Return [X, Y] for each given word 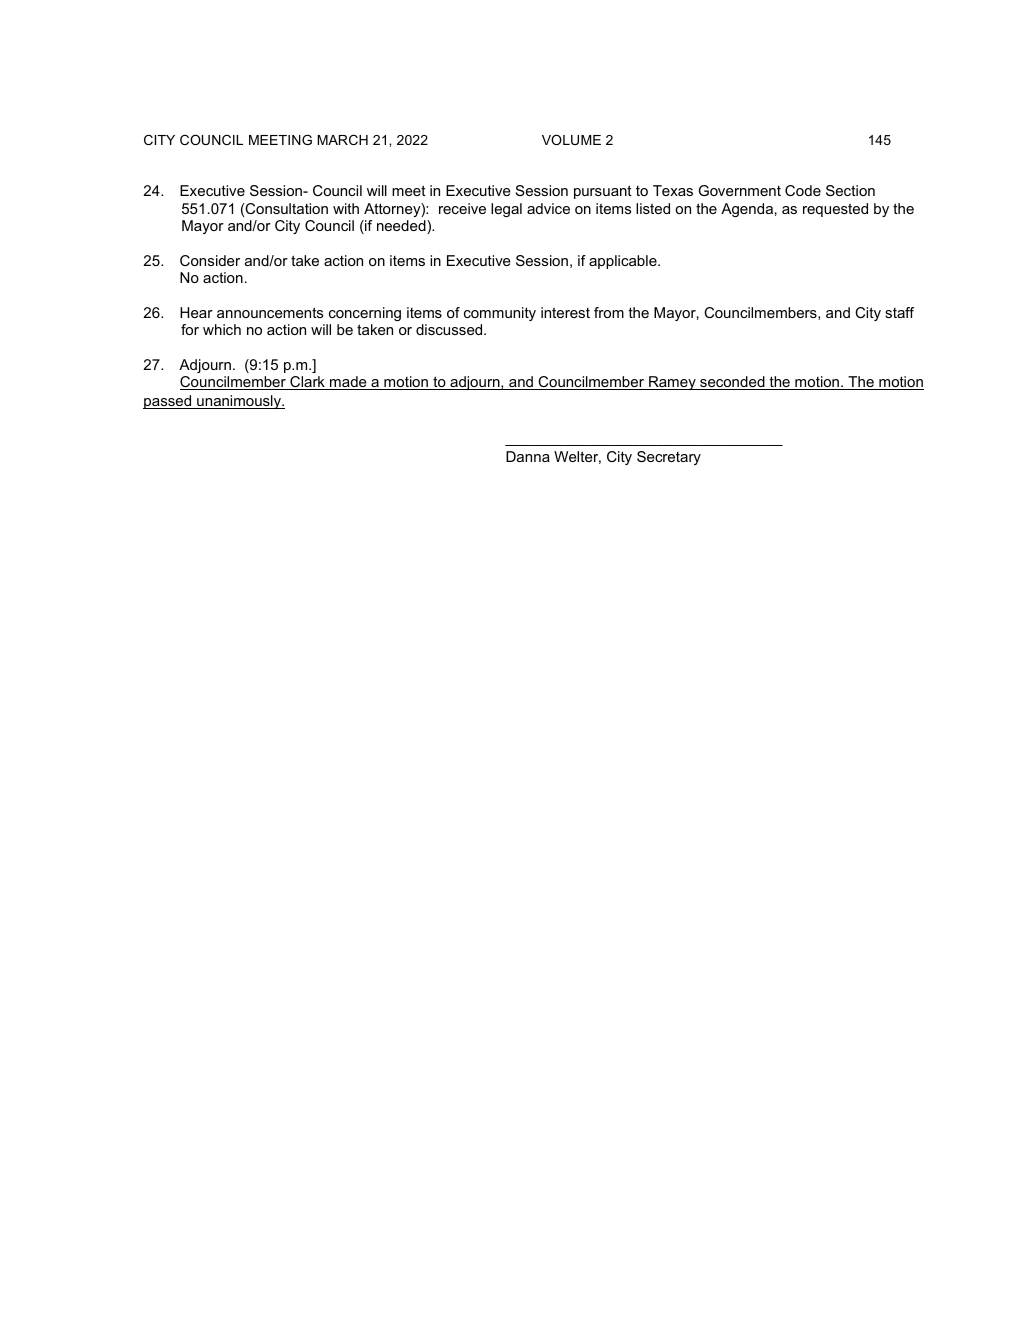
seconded [732, 383]
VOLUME [571, 139]
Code [803, 190]
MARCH [342, 139]
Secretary [669, 458]
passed [168, 402]
